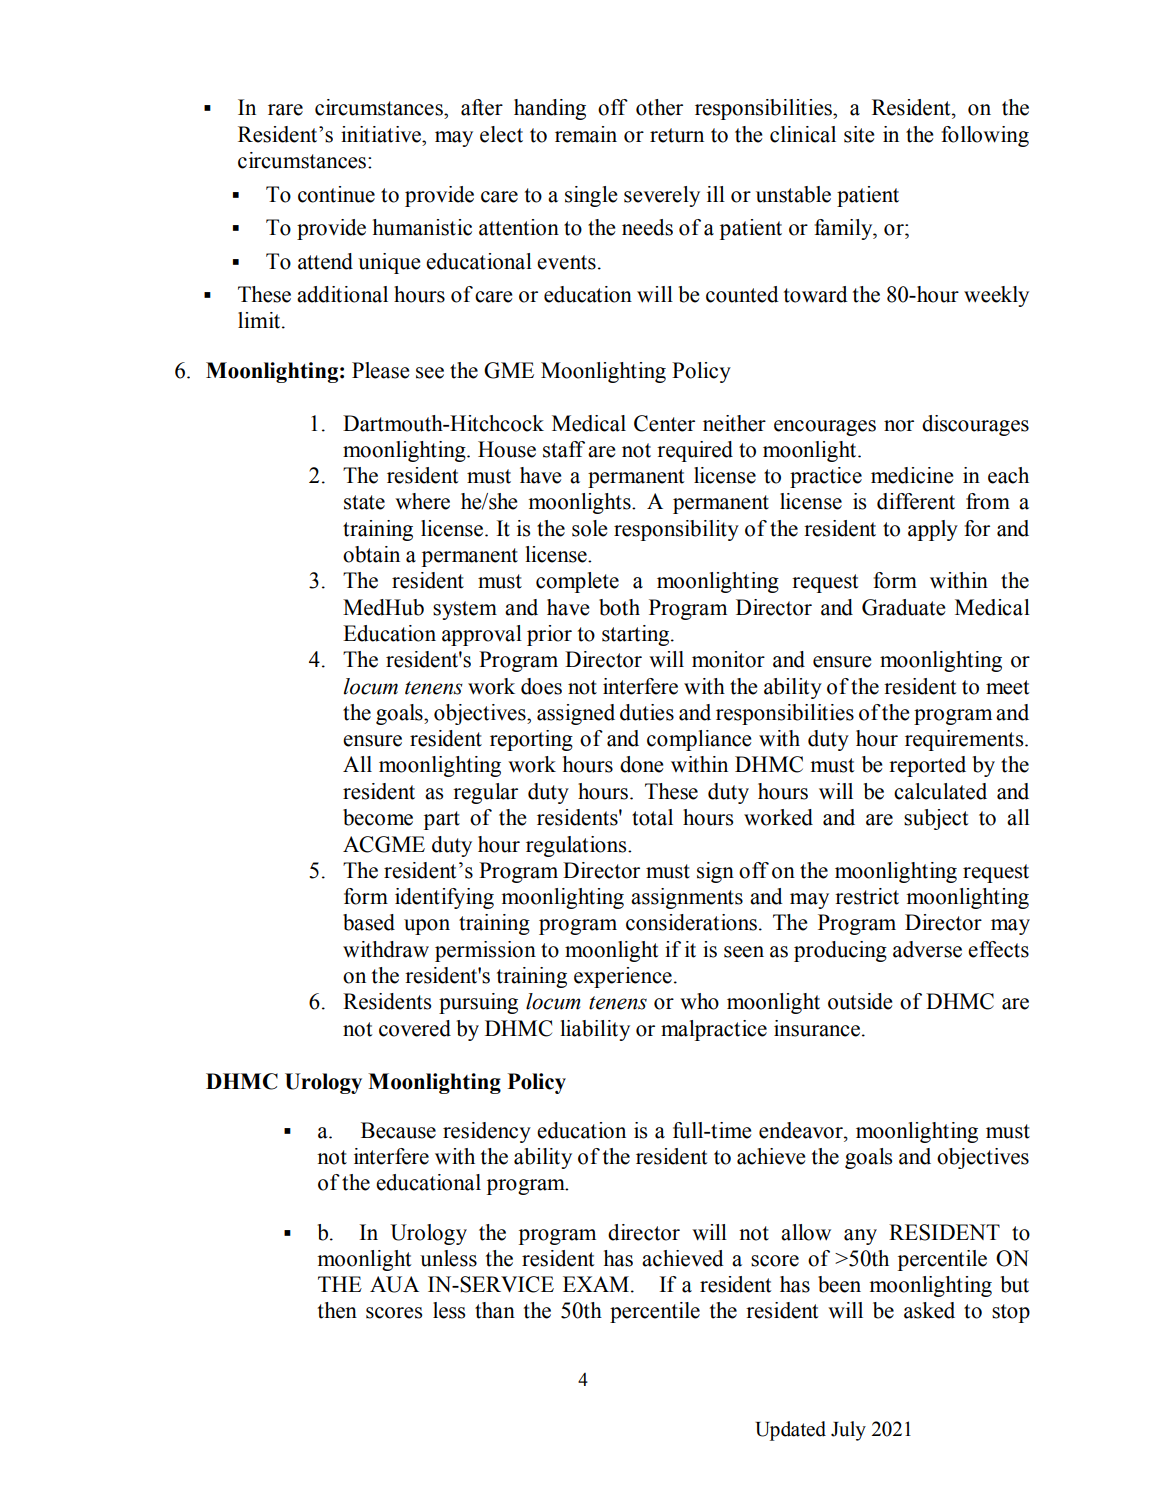  Describe the element at coordinates (337, 1310) in the document. I see `then` at that location.
